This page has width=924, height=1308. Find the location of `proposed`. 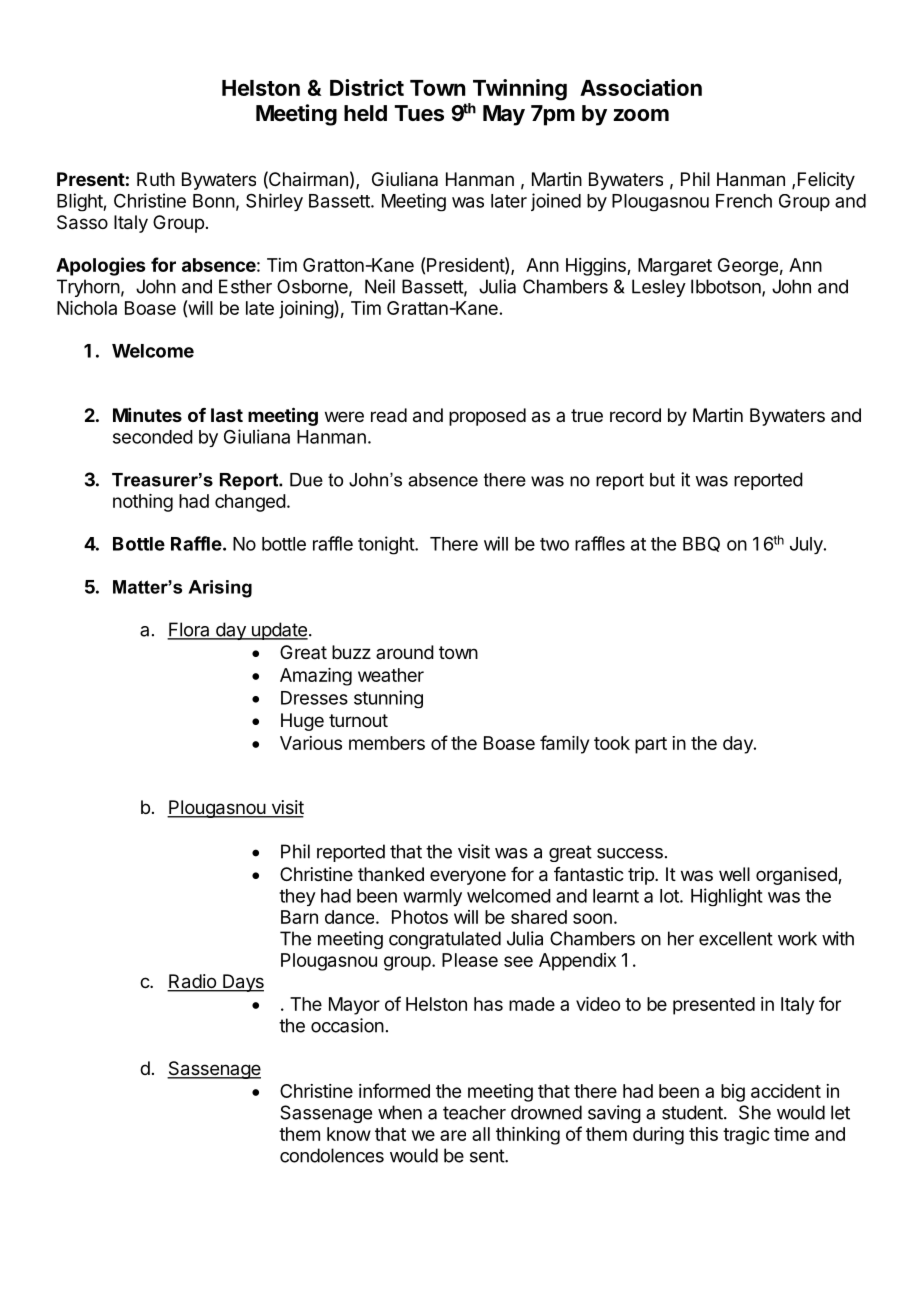

proposed is located at coordinates (487, 417).
